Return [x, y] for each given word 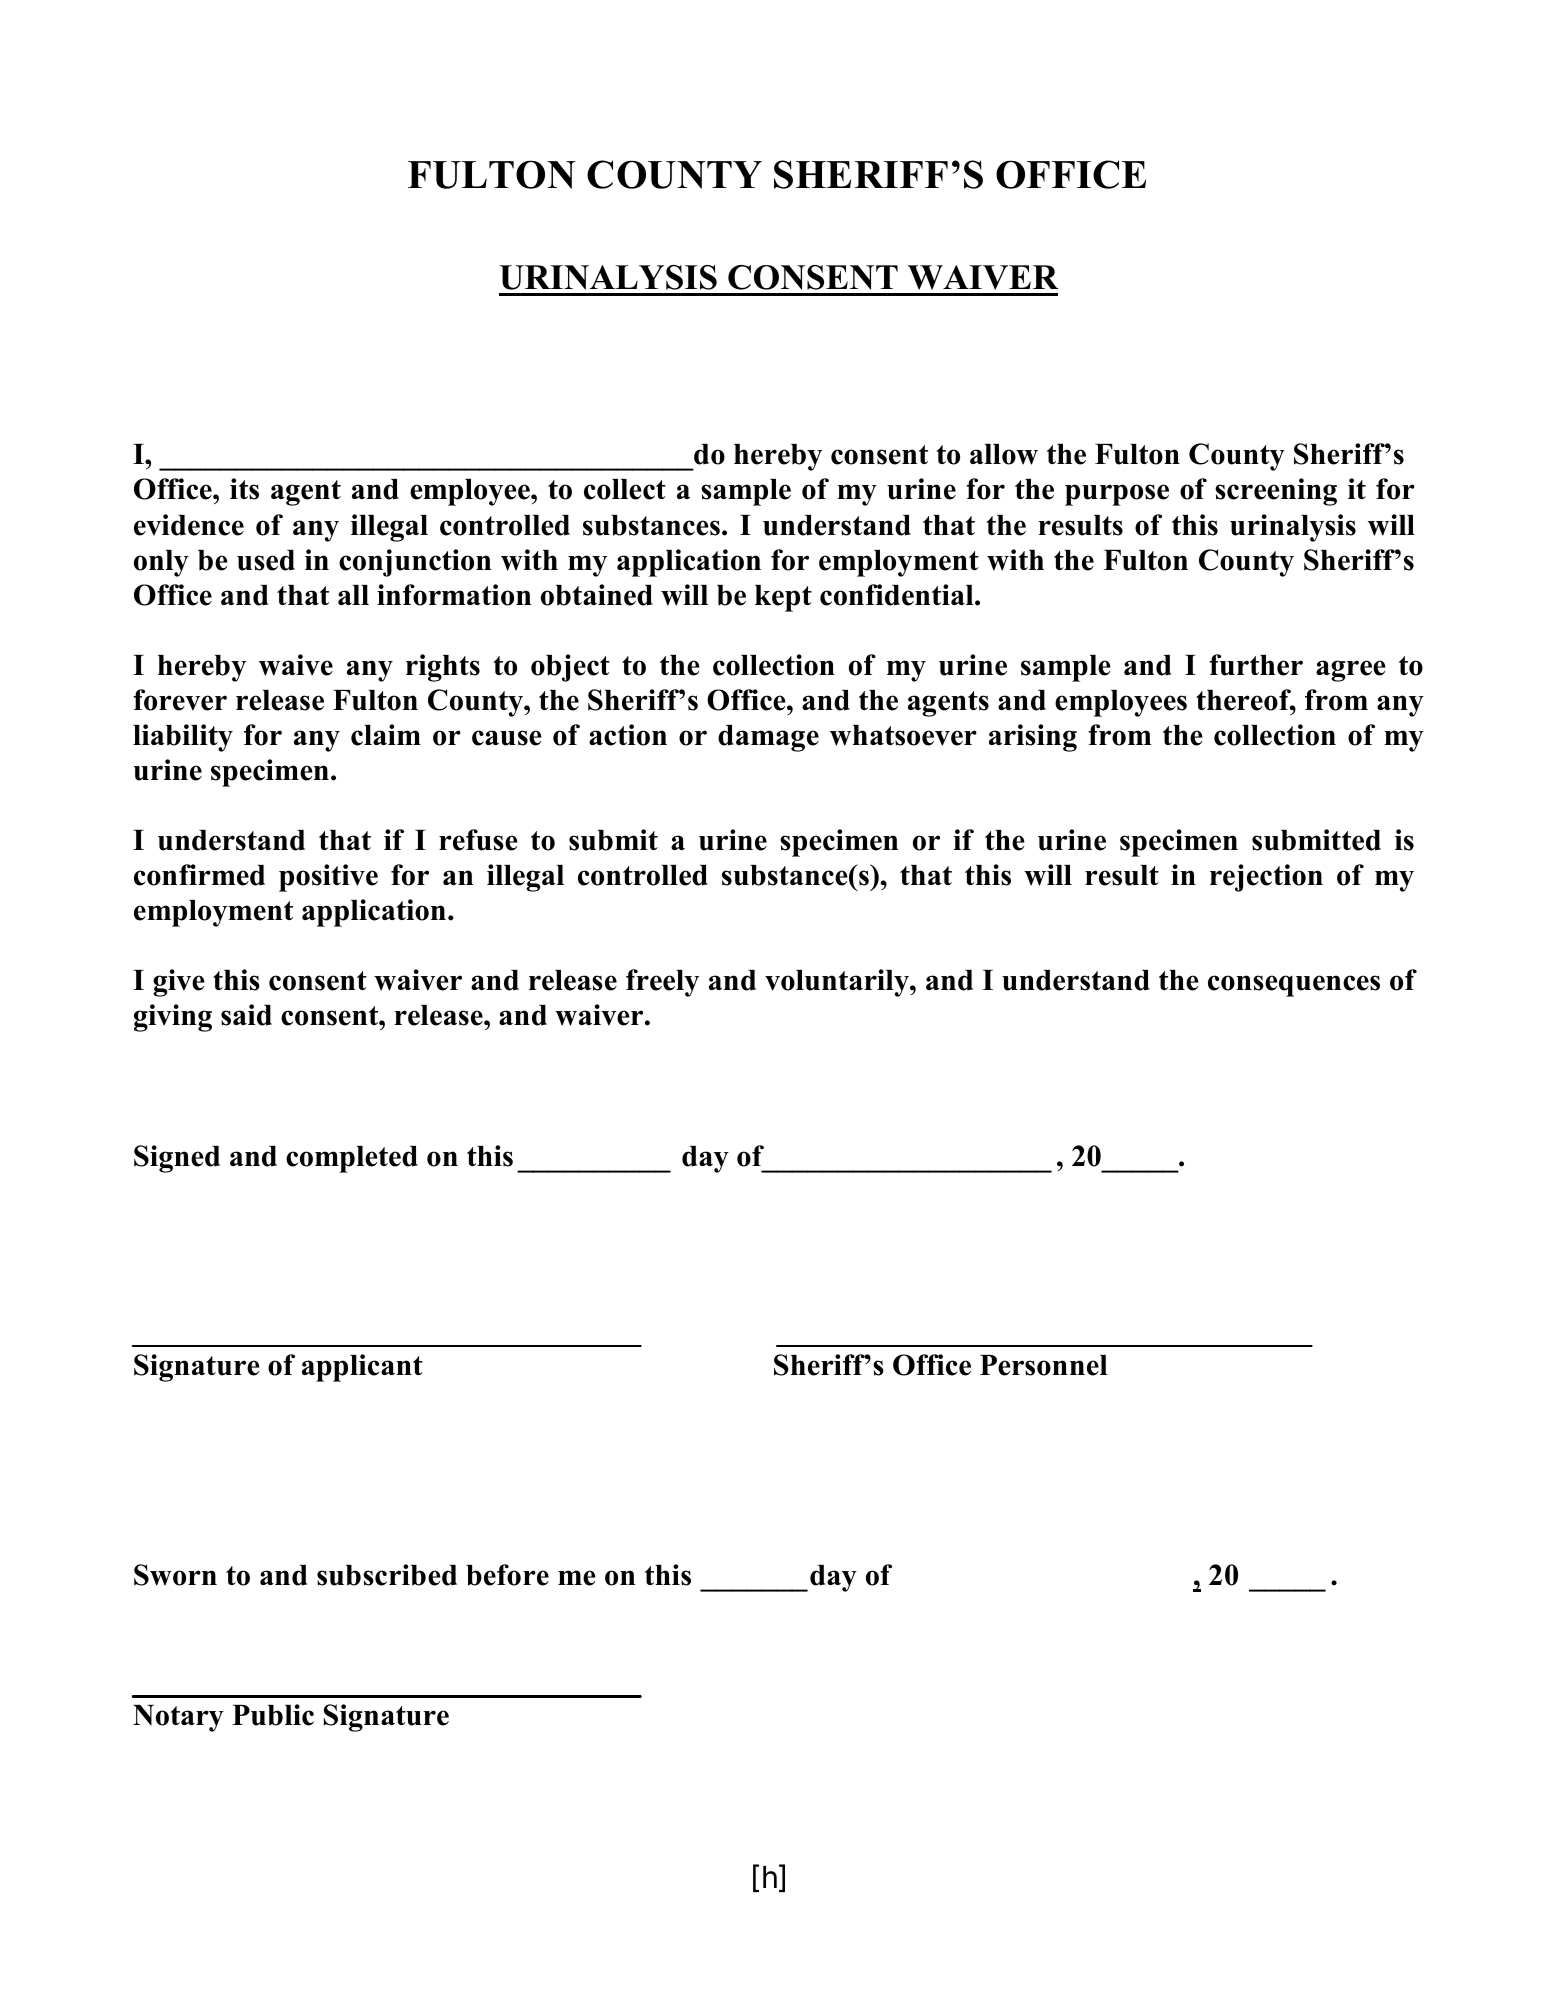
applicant [362, 1368]
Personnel [1044, 1365]
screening [1276, 492]
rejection [1266, 878]
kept [783, 598]
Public [273, 1715]
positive [328, 878]
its [244, 489]
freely [662, 983]
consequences [1294, 986]
